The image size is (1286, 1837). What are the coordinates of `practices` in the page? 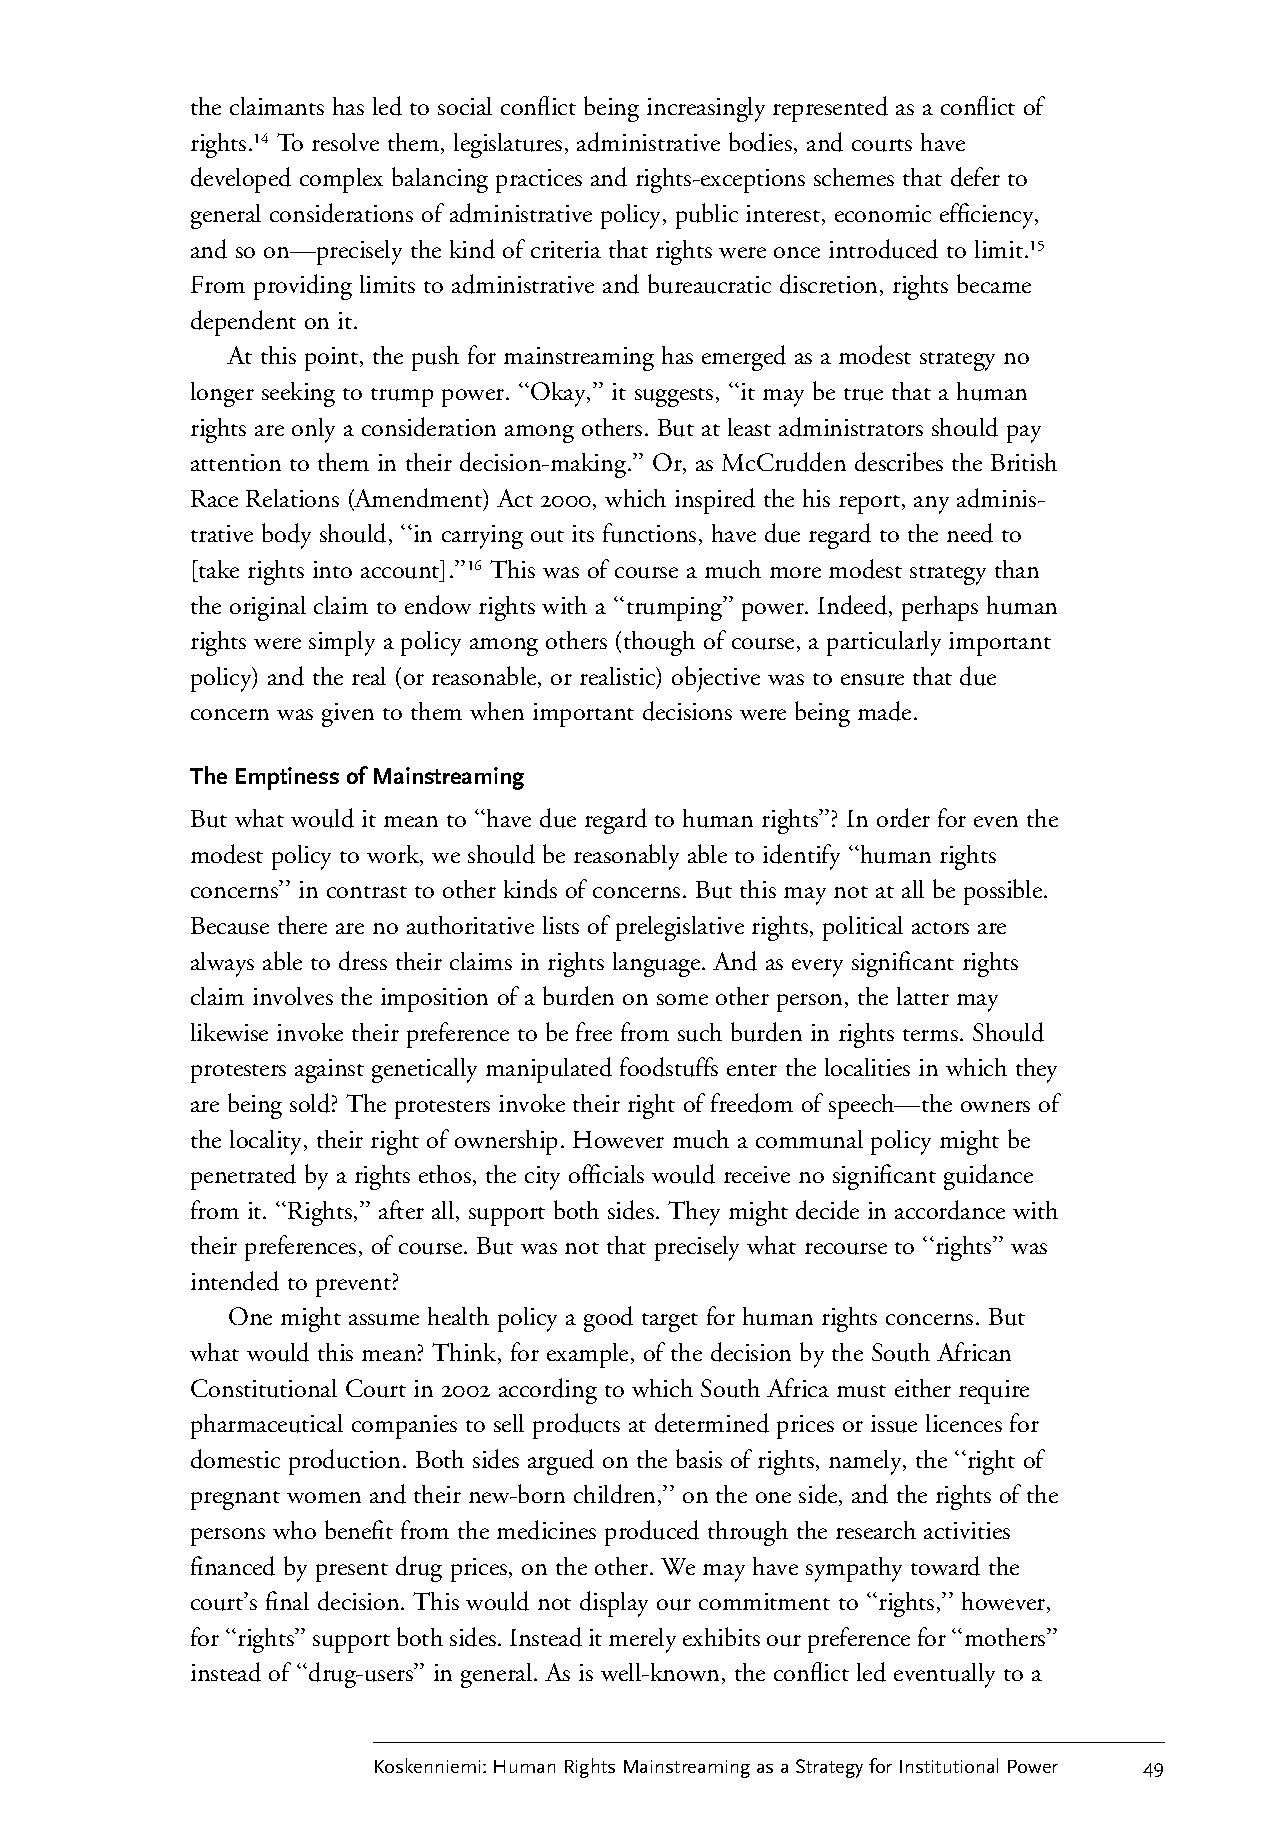 It's located at (539, 181).
